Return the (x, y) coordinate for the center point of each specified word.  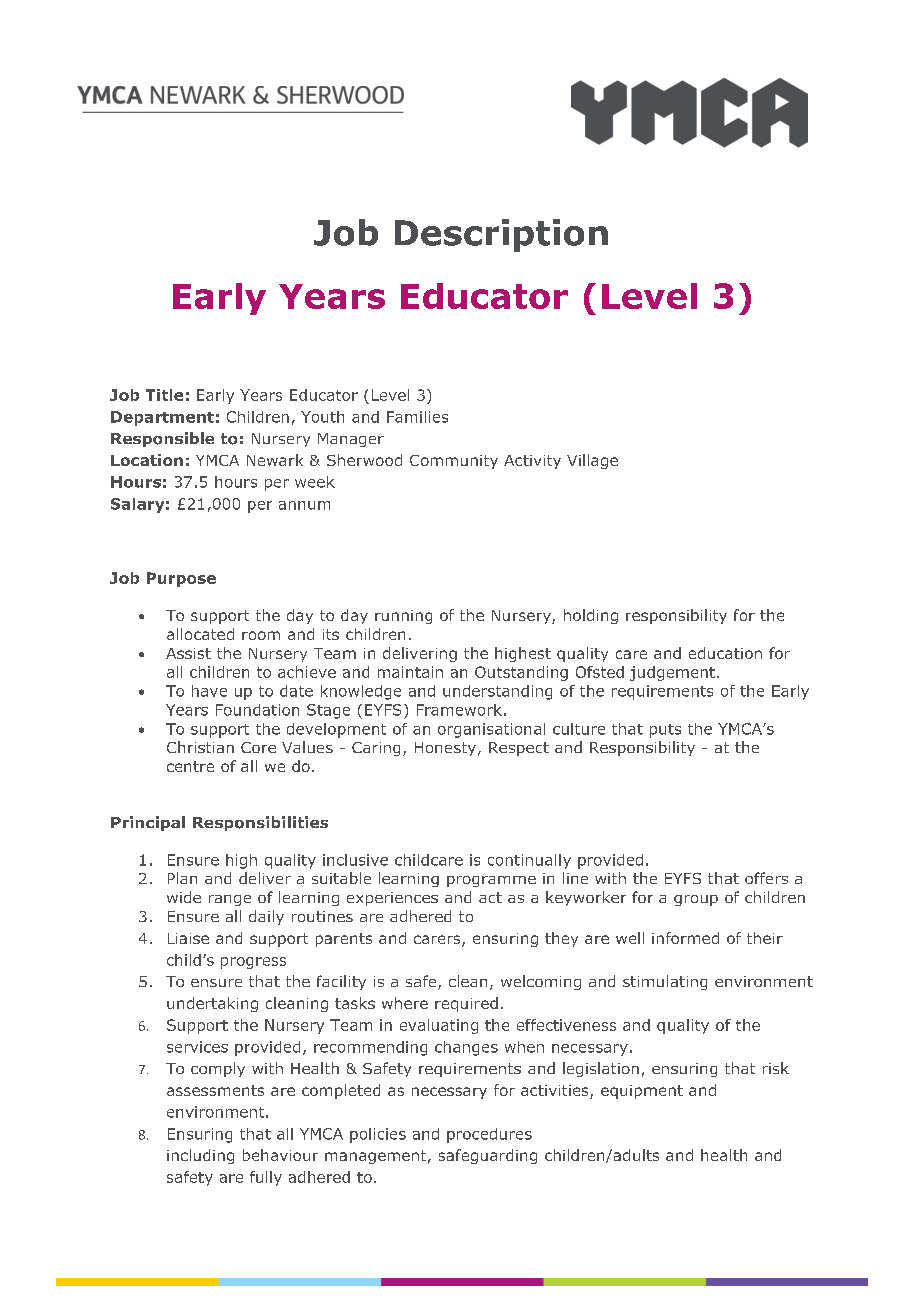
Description (501, 235)
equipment (642, 1092)
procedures (489, 1135)
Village (592, 461)
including (200, 1156)
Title (164, 395)
